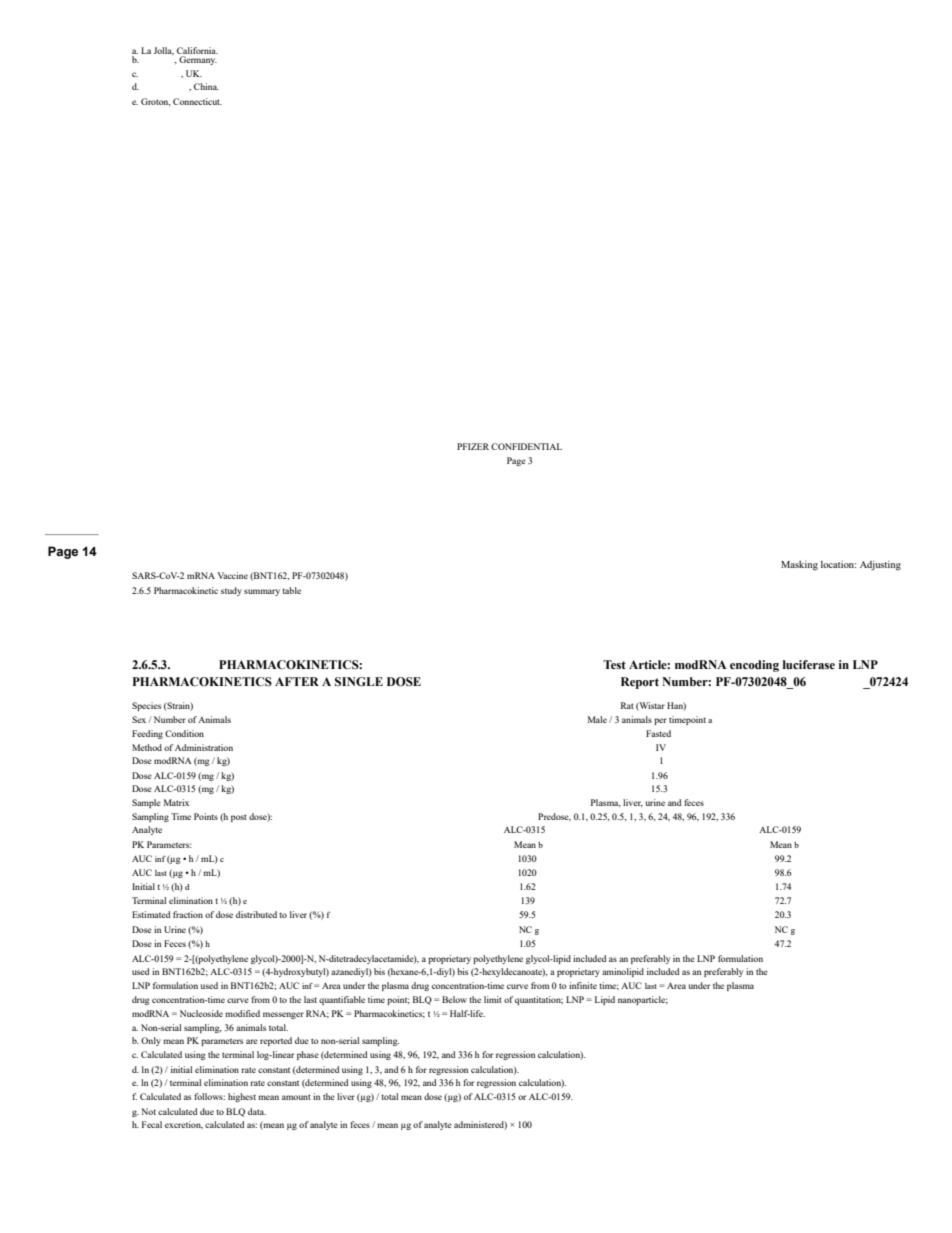 Image resolution: width=952 pixels, height=1233 pixels. I want to click on infinite, so click(583, 985).
